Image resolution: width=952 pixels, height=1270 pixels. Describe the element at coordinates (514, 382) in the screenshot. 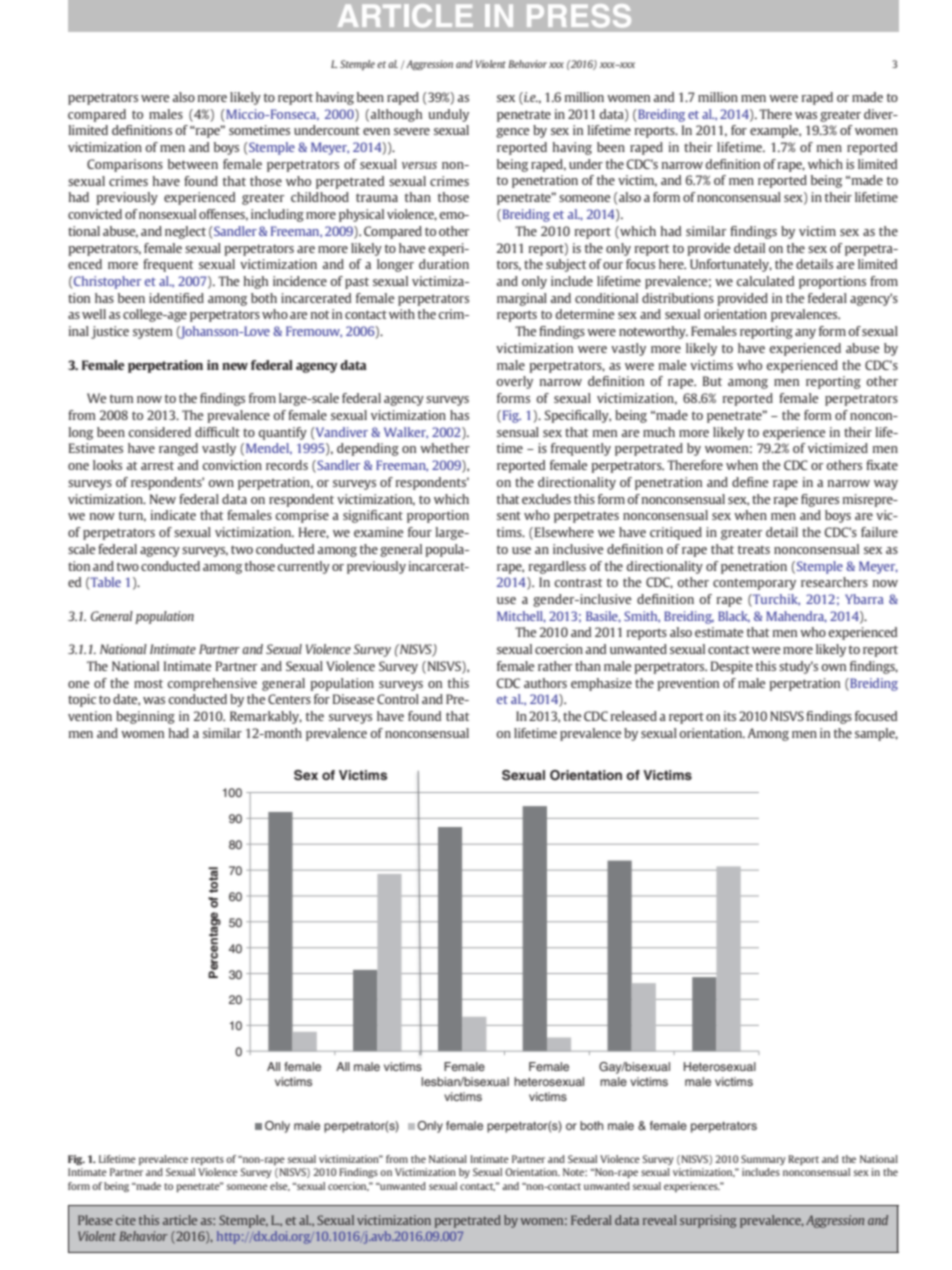

I see `overly` at that location.
